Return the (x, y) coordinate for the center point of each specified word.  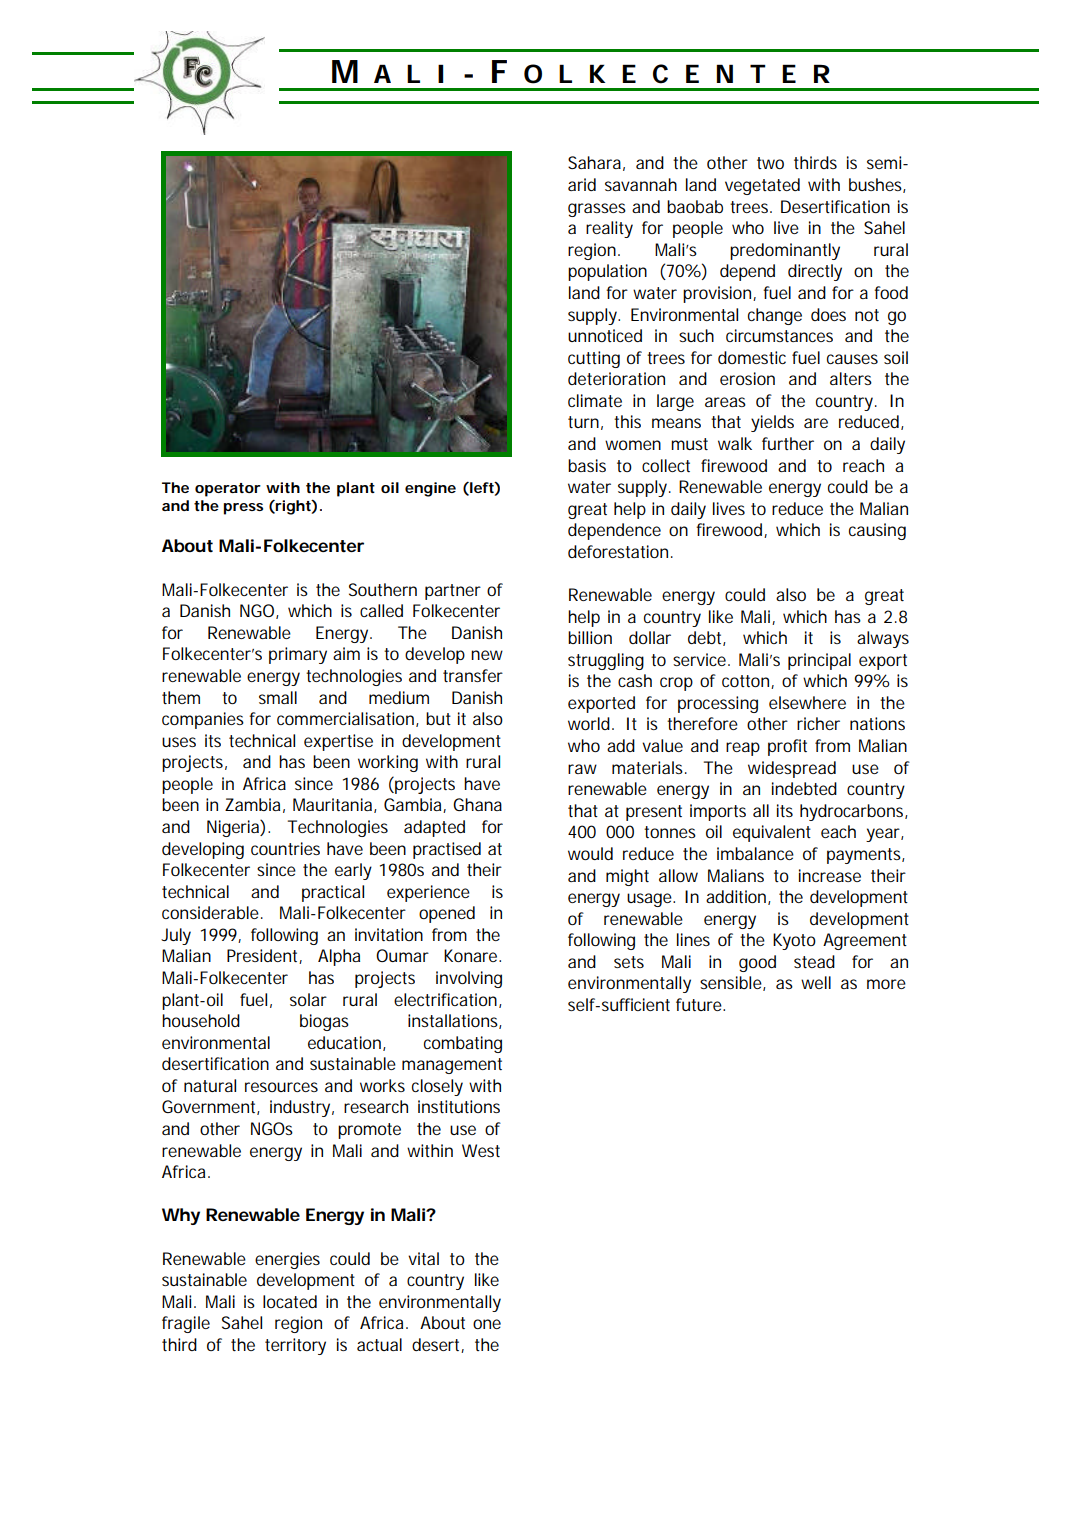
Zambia (252, 804)
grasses (597, 210)
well (816, 982)
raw (582, 769)
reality (609, 229)
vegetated (762, 186)
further (788, 443)
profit (787, 747)
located (290, 1301)
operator (228, 490)
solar (308, 999)
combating (463, 1044)
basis (587, 465)
